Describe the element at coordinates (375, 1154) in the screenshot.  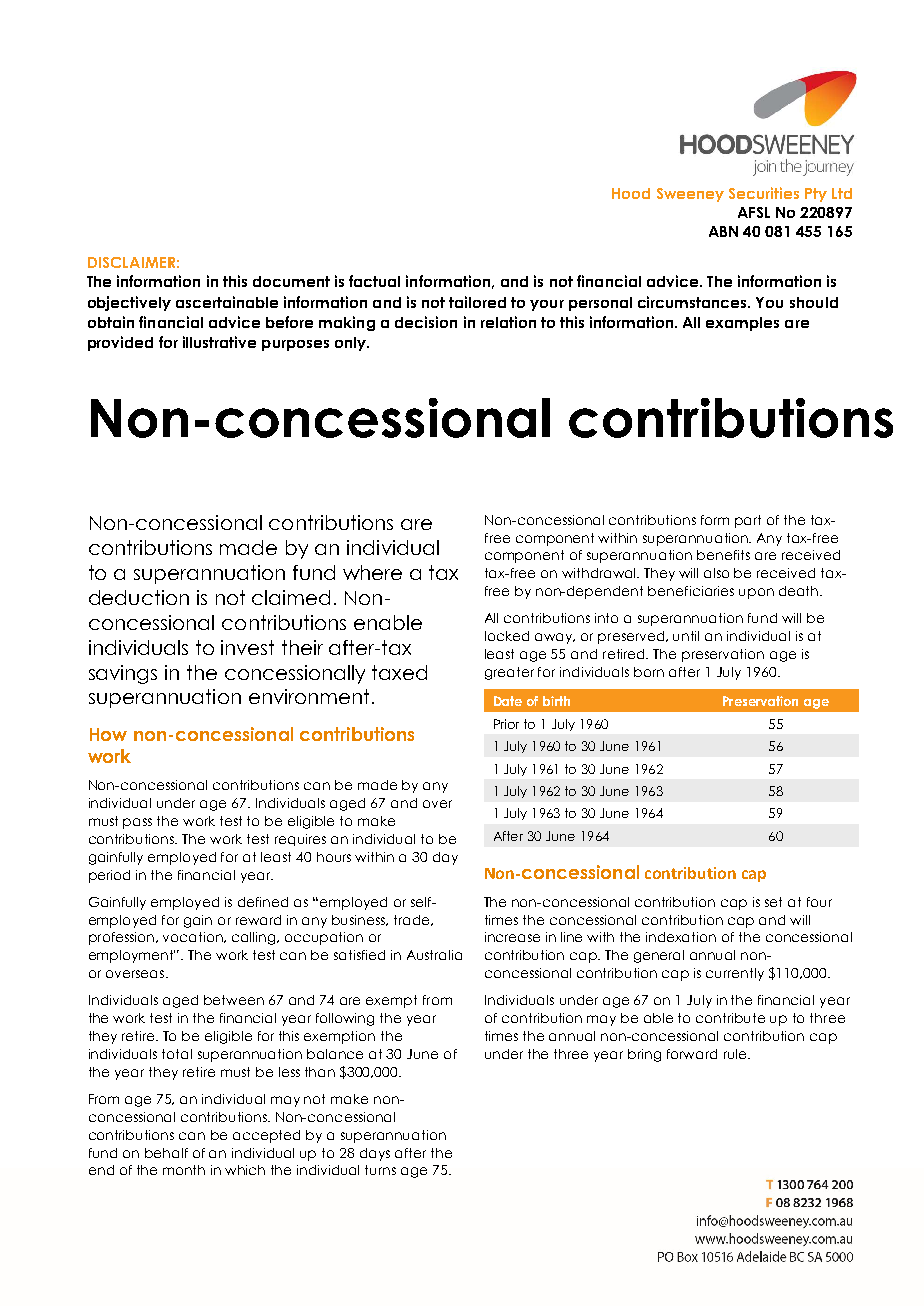
I see `days` at that location.
